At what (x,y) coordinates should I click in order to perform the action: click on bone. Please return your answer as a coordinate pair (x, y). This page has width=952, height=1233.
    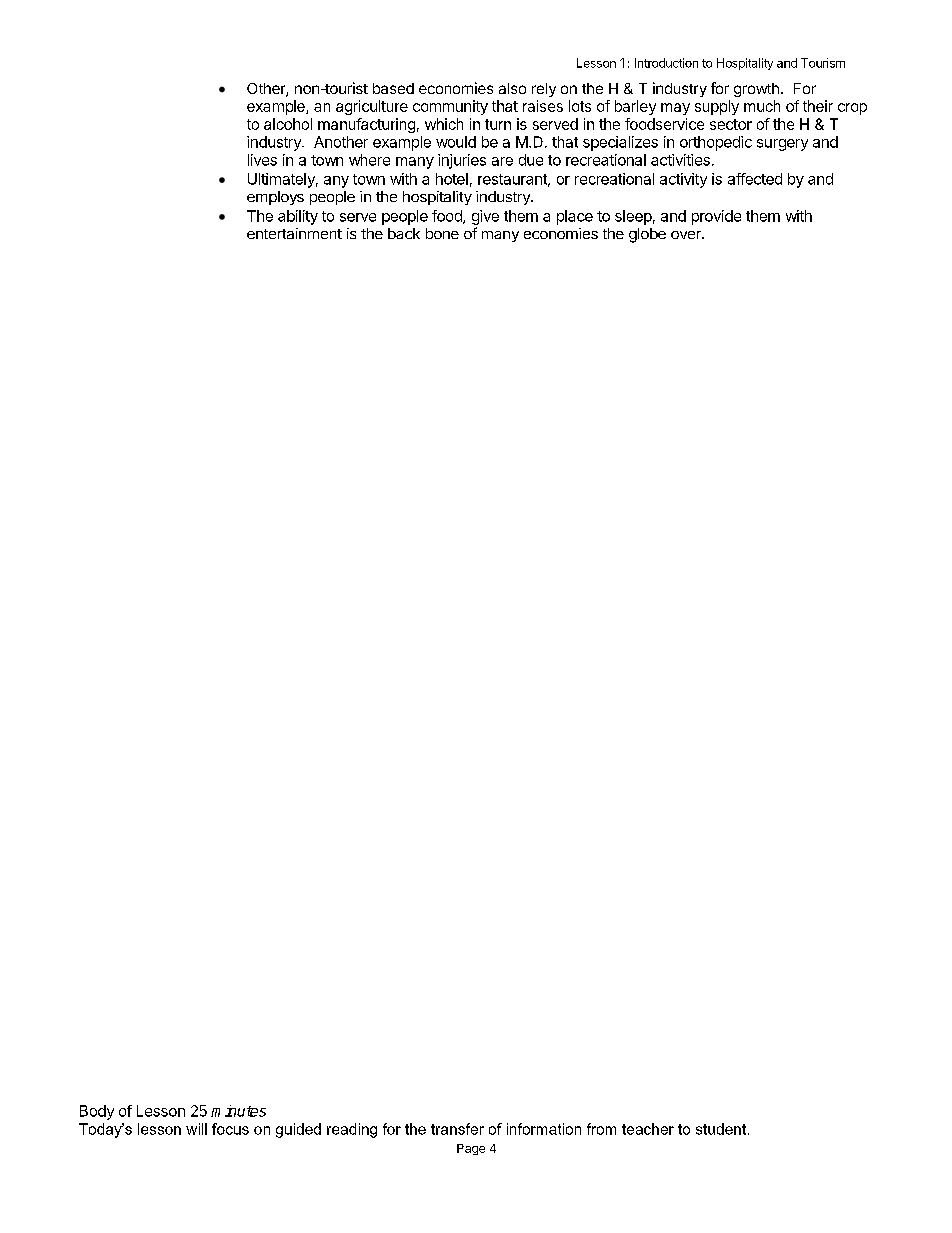
    Looking at the image, I should click on (442, 233).
